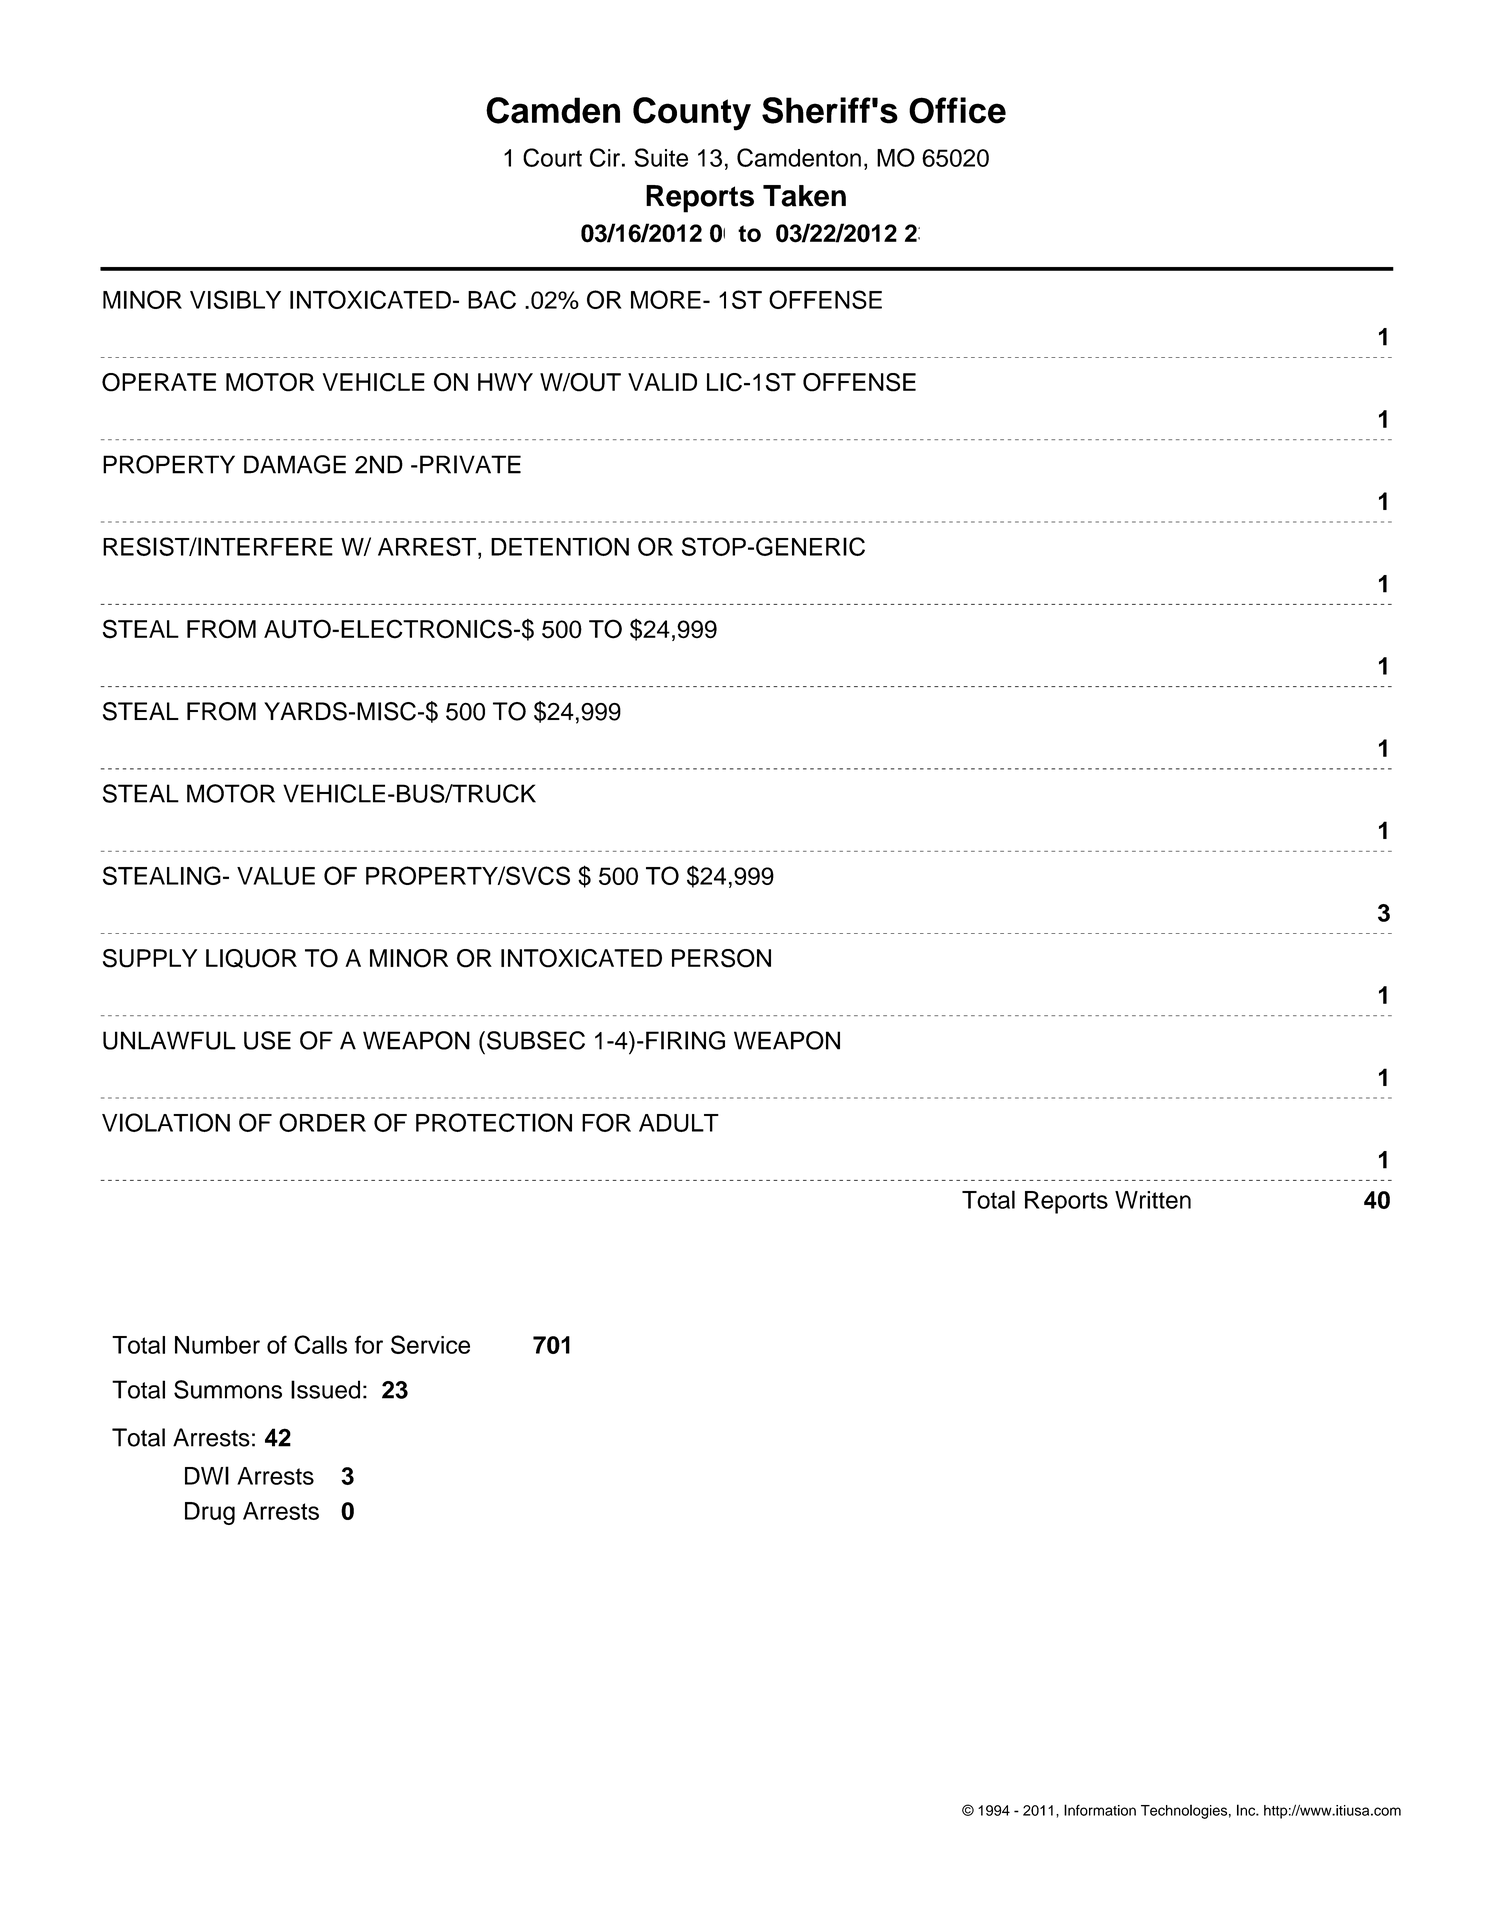  What do you see at coordinates (1153, 1200) in the document?
I see `Written` at bounding box center [1153, 1200].
